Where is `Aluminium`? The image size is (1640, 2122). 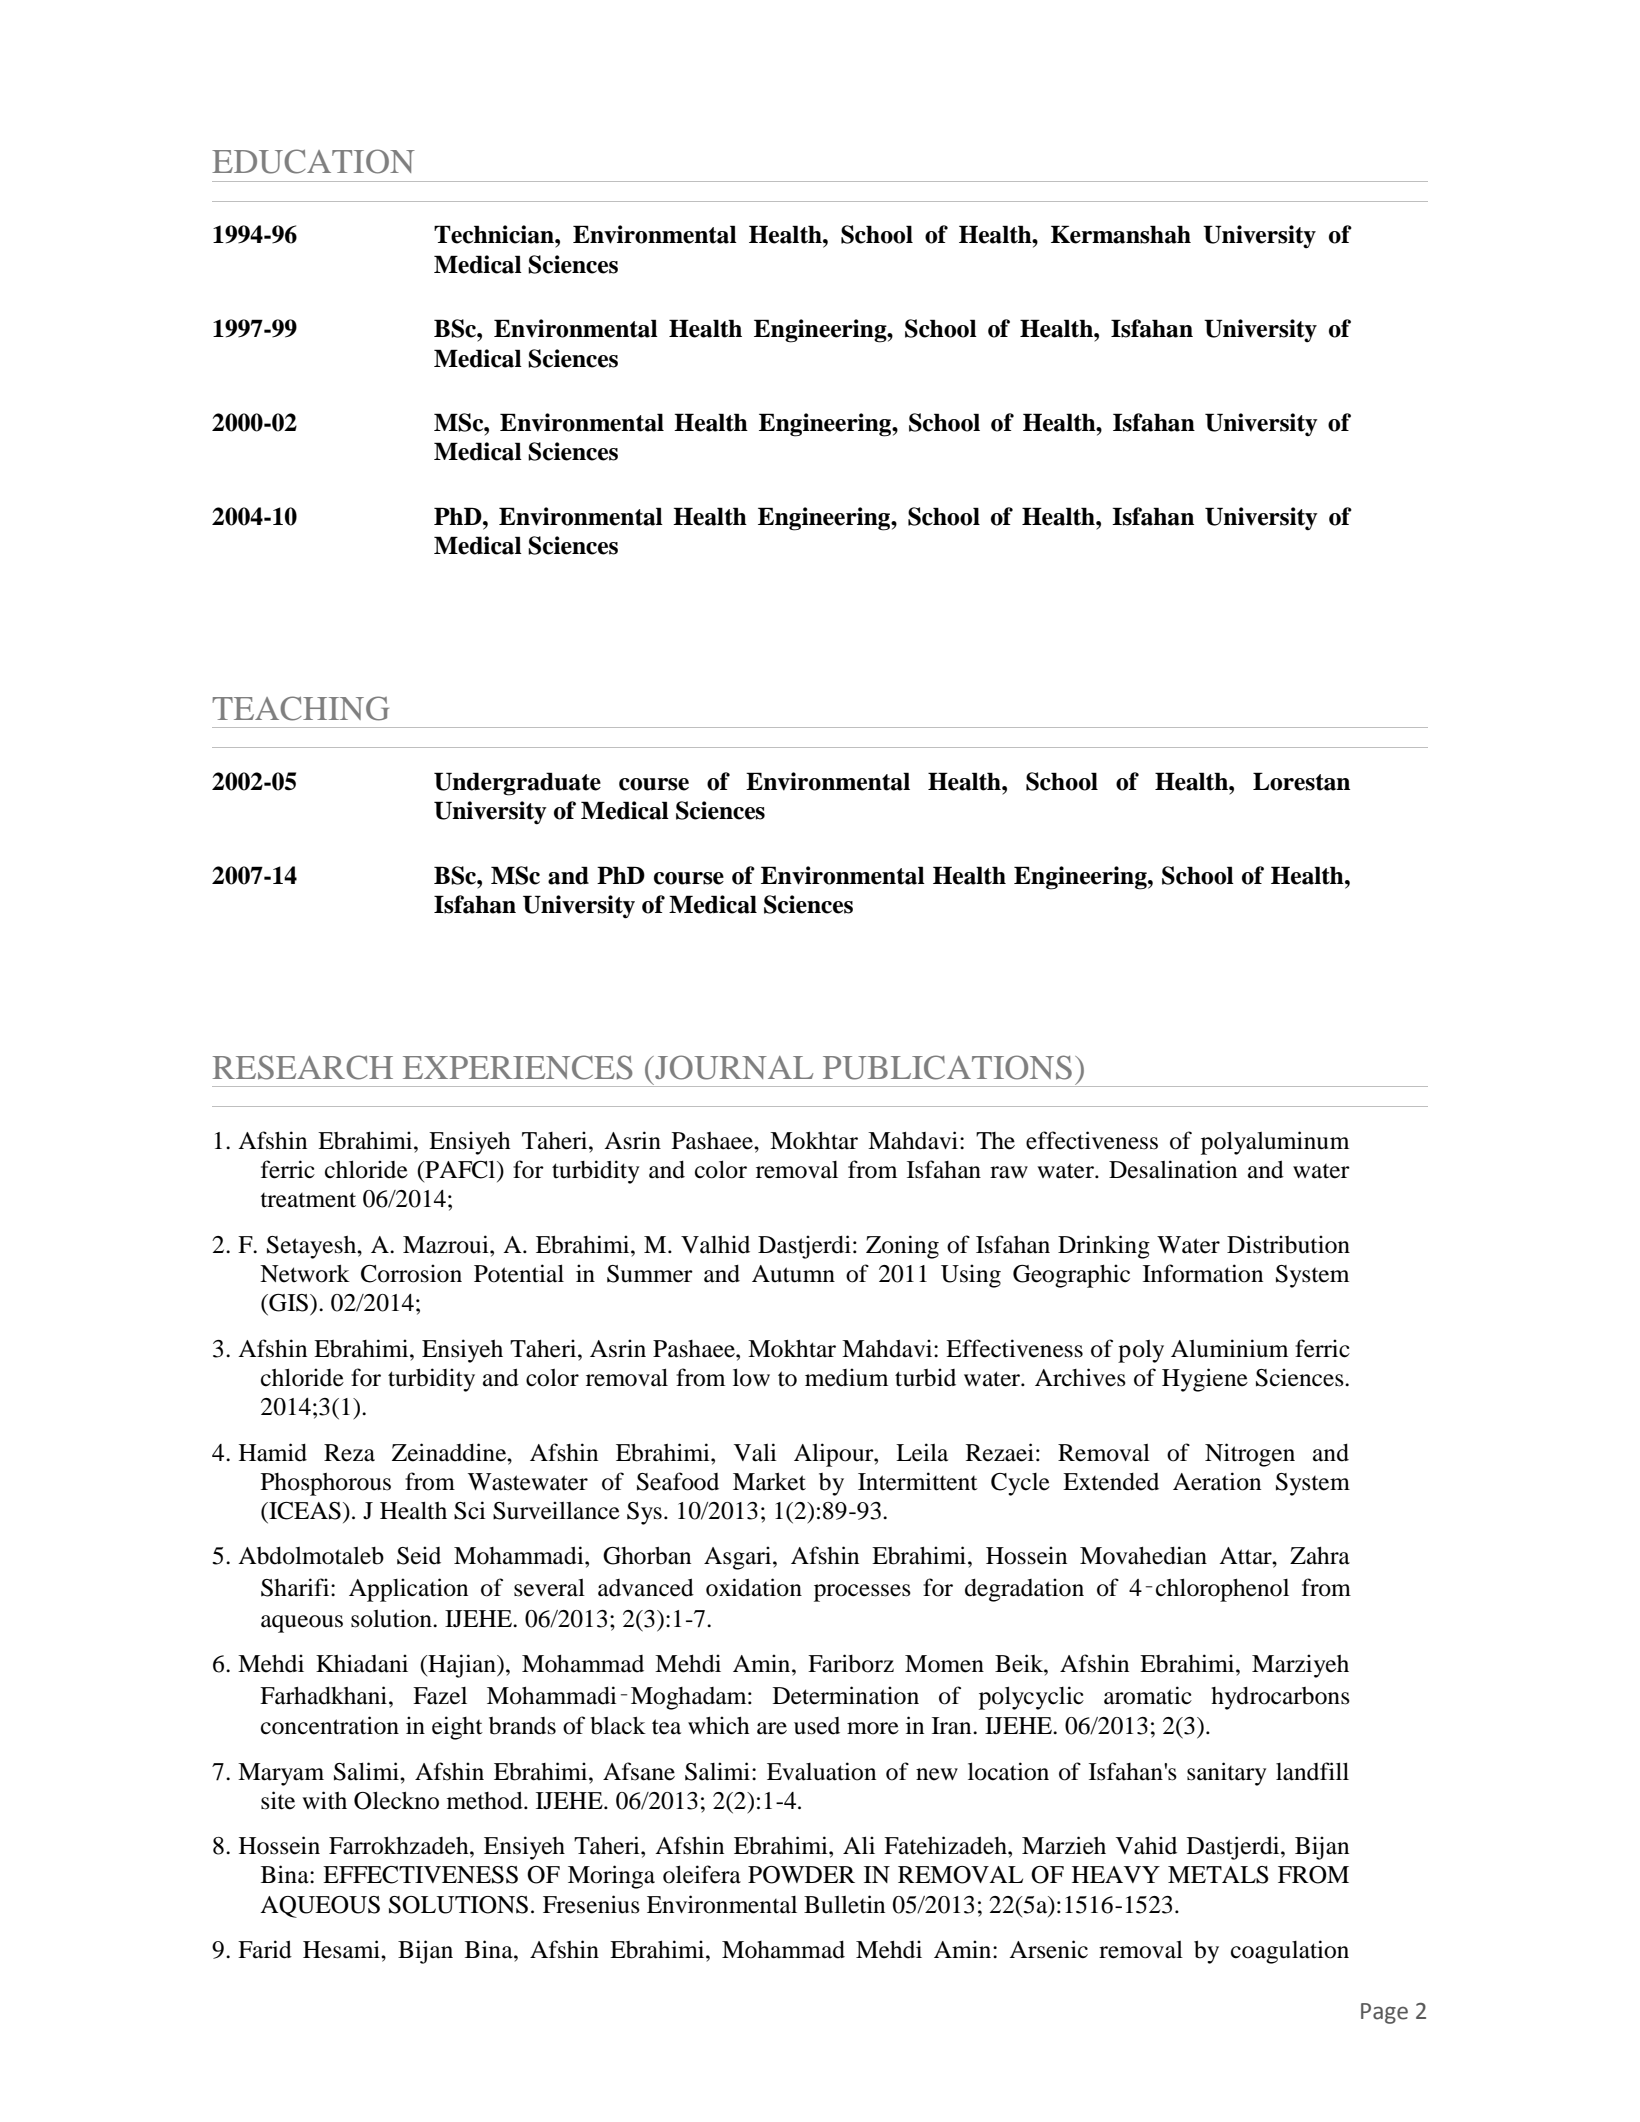 Aluminium is located at coordinates (1229, 1348).
